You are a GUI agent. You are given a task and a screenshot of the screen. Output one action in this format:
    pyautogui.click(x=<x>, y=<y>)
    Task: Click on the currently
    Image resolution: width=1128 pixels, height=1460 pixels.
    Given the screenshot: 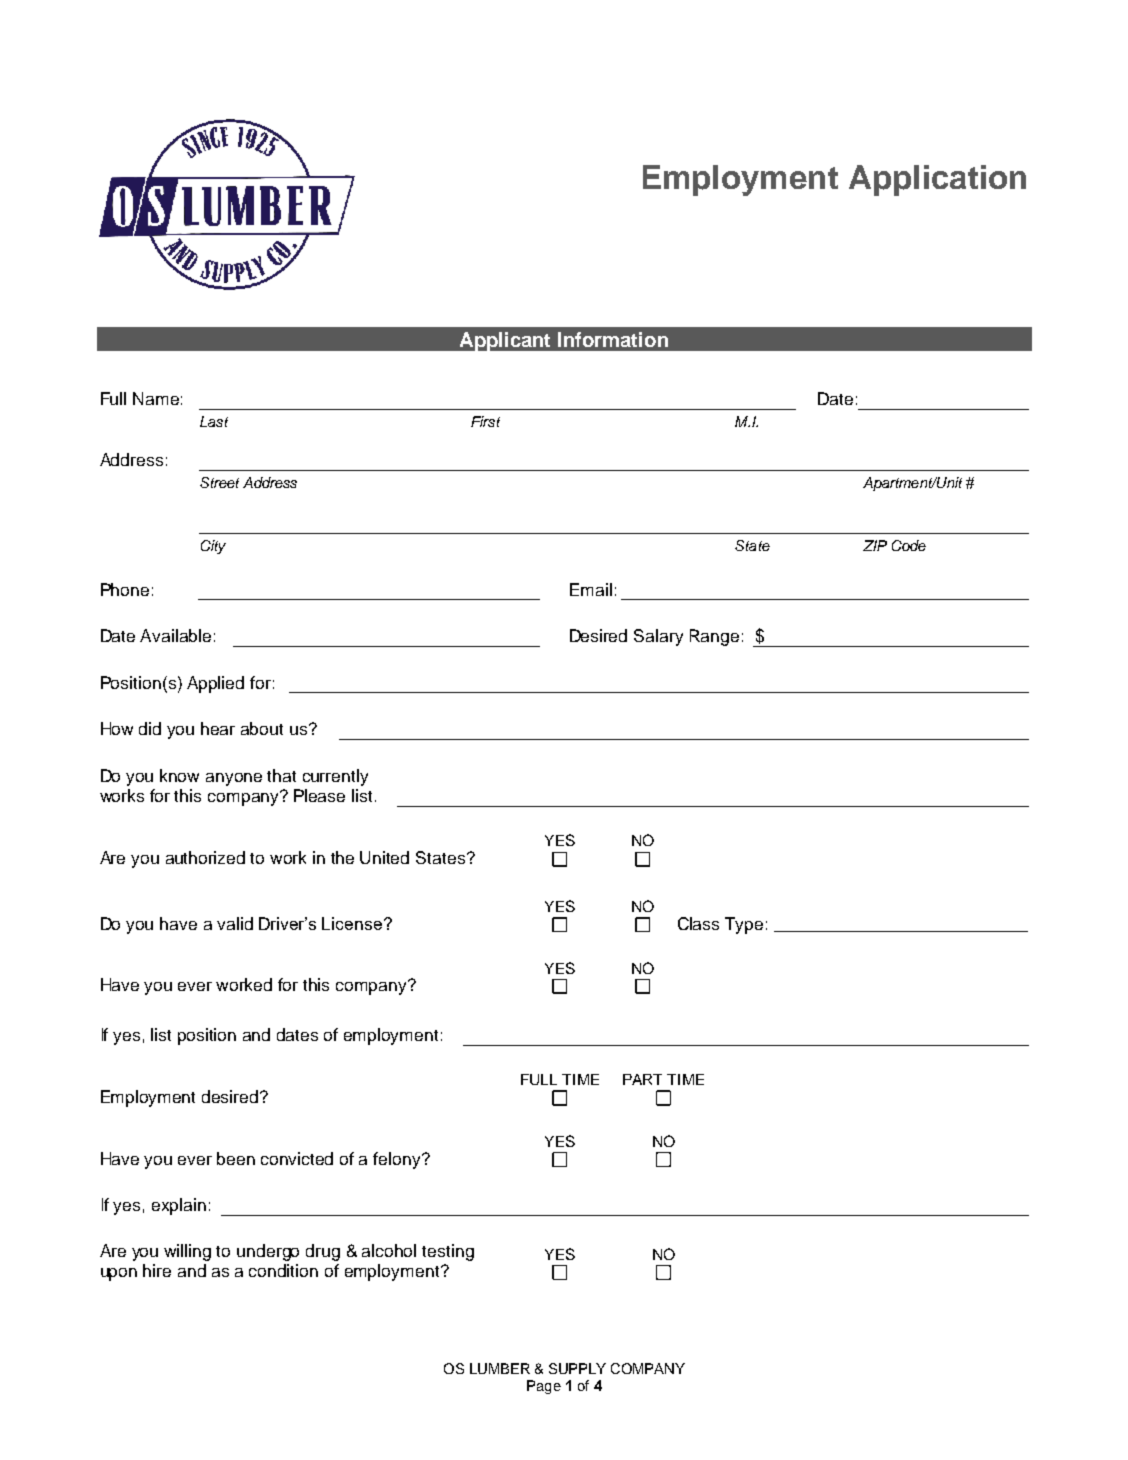 What is the action you would take?
    pyautogui.click(x=335, y=777)
